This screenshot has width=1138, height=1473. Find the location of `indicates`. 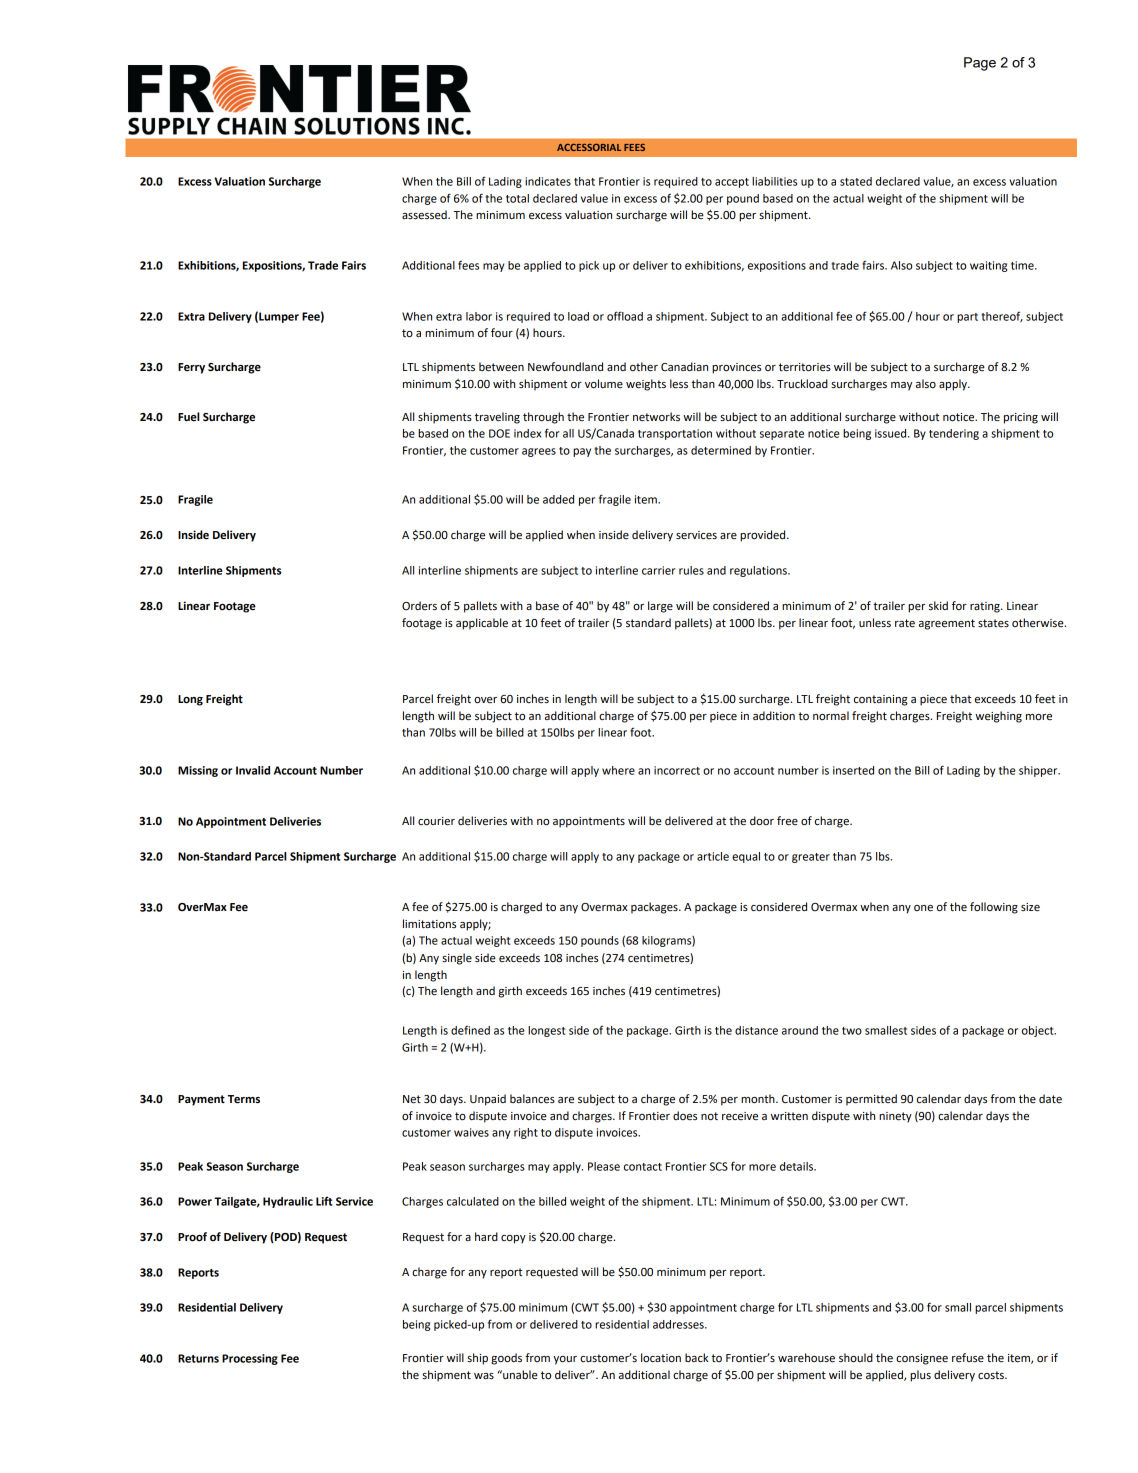

indicates is located at coordinates (548, 181).
